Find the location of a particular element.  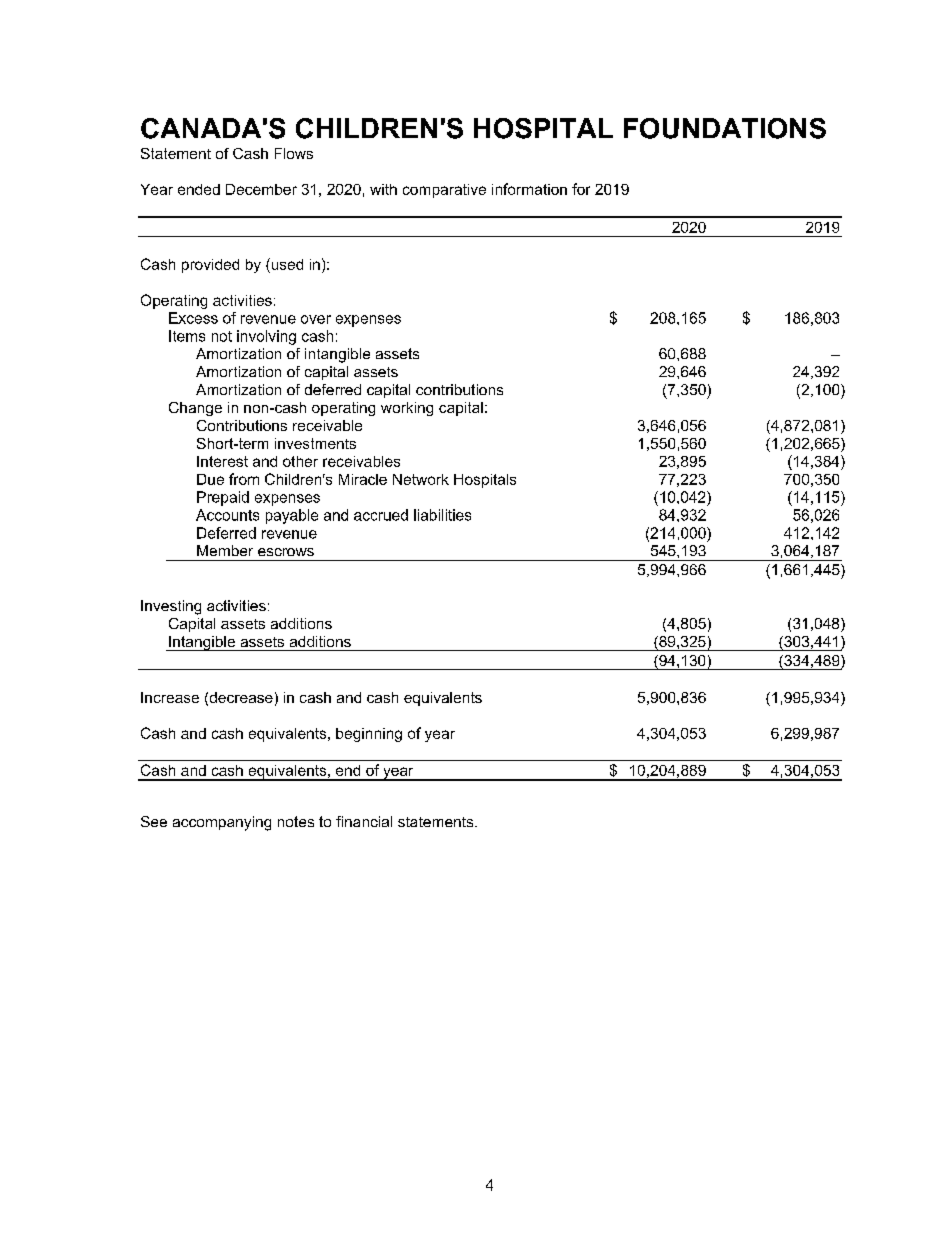

liabilities is located at coordinates (442, 515).
